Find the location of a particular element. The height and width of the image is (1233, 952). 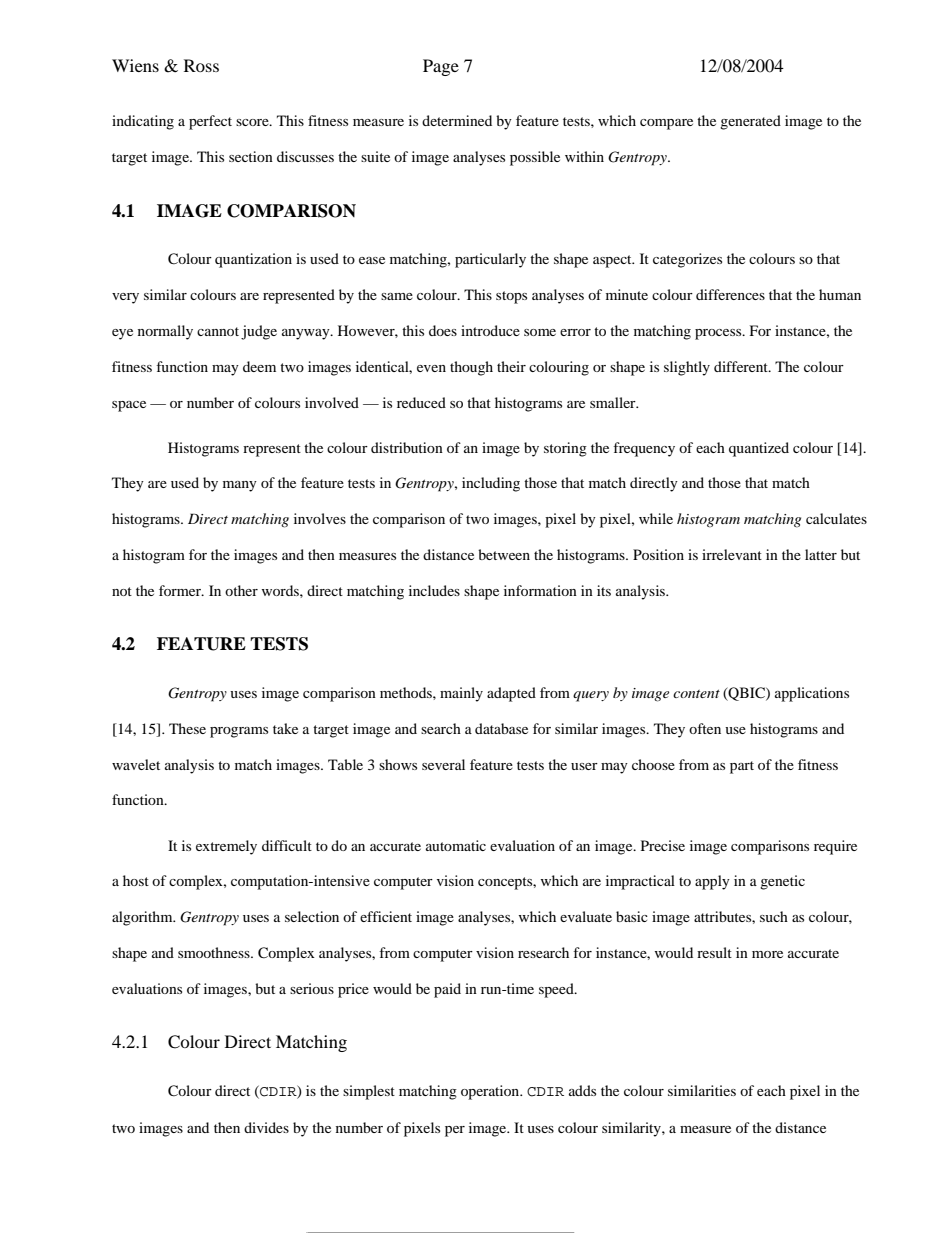

generated is located at coordinates (750, 122).
